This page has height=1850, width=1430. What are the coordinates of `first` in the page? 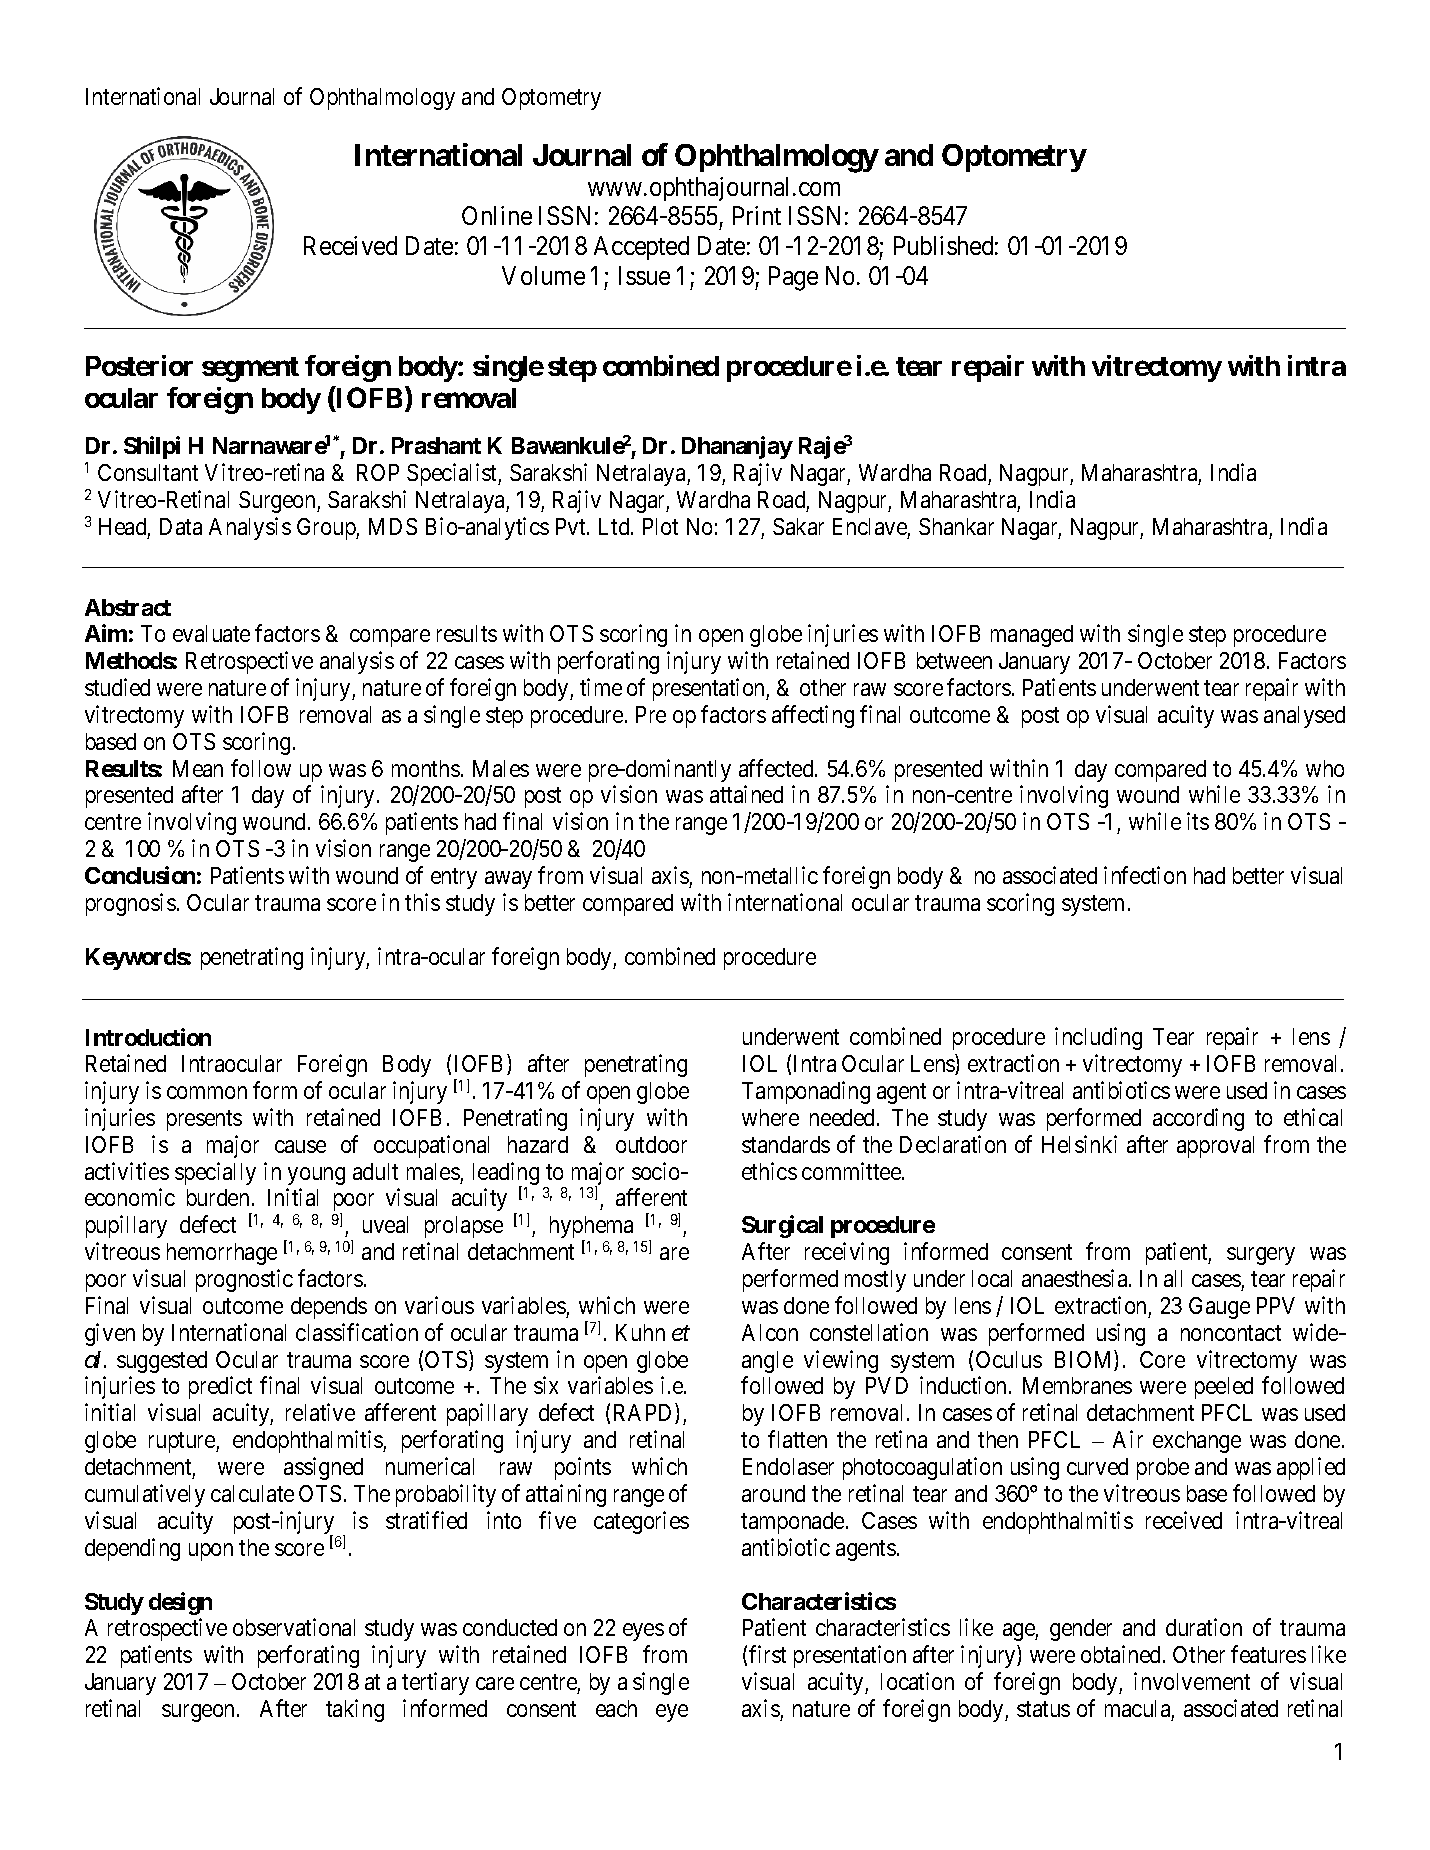 It's located at (767, 1654).
